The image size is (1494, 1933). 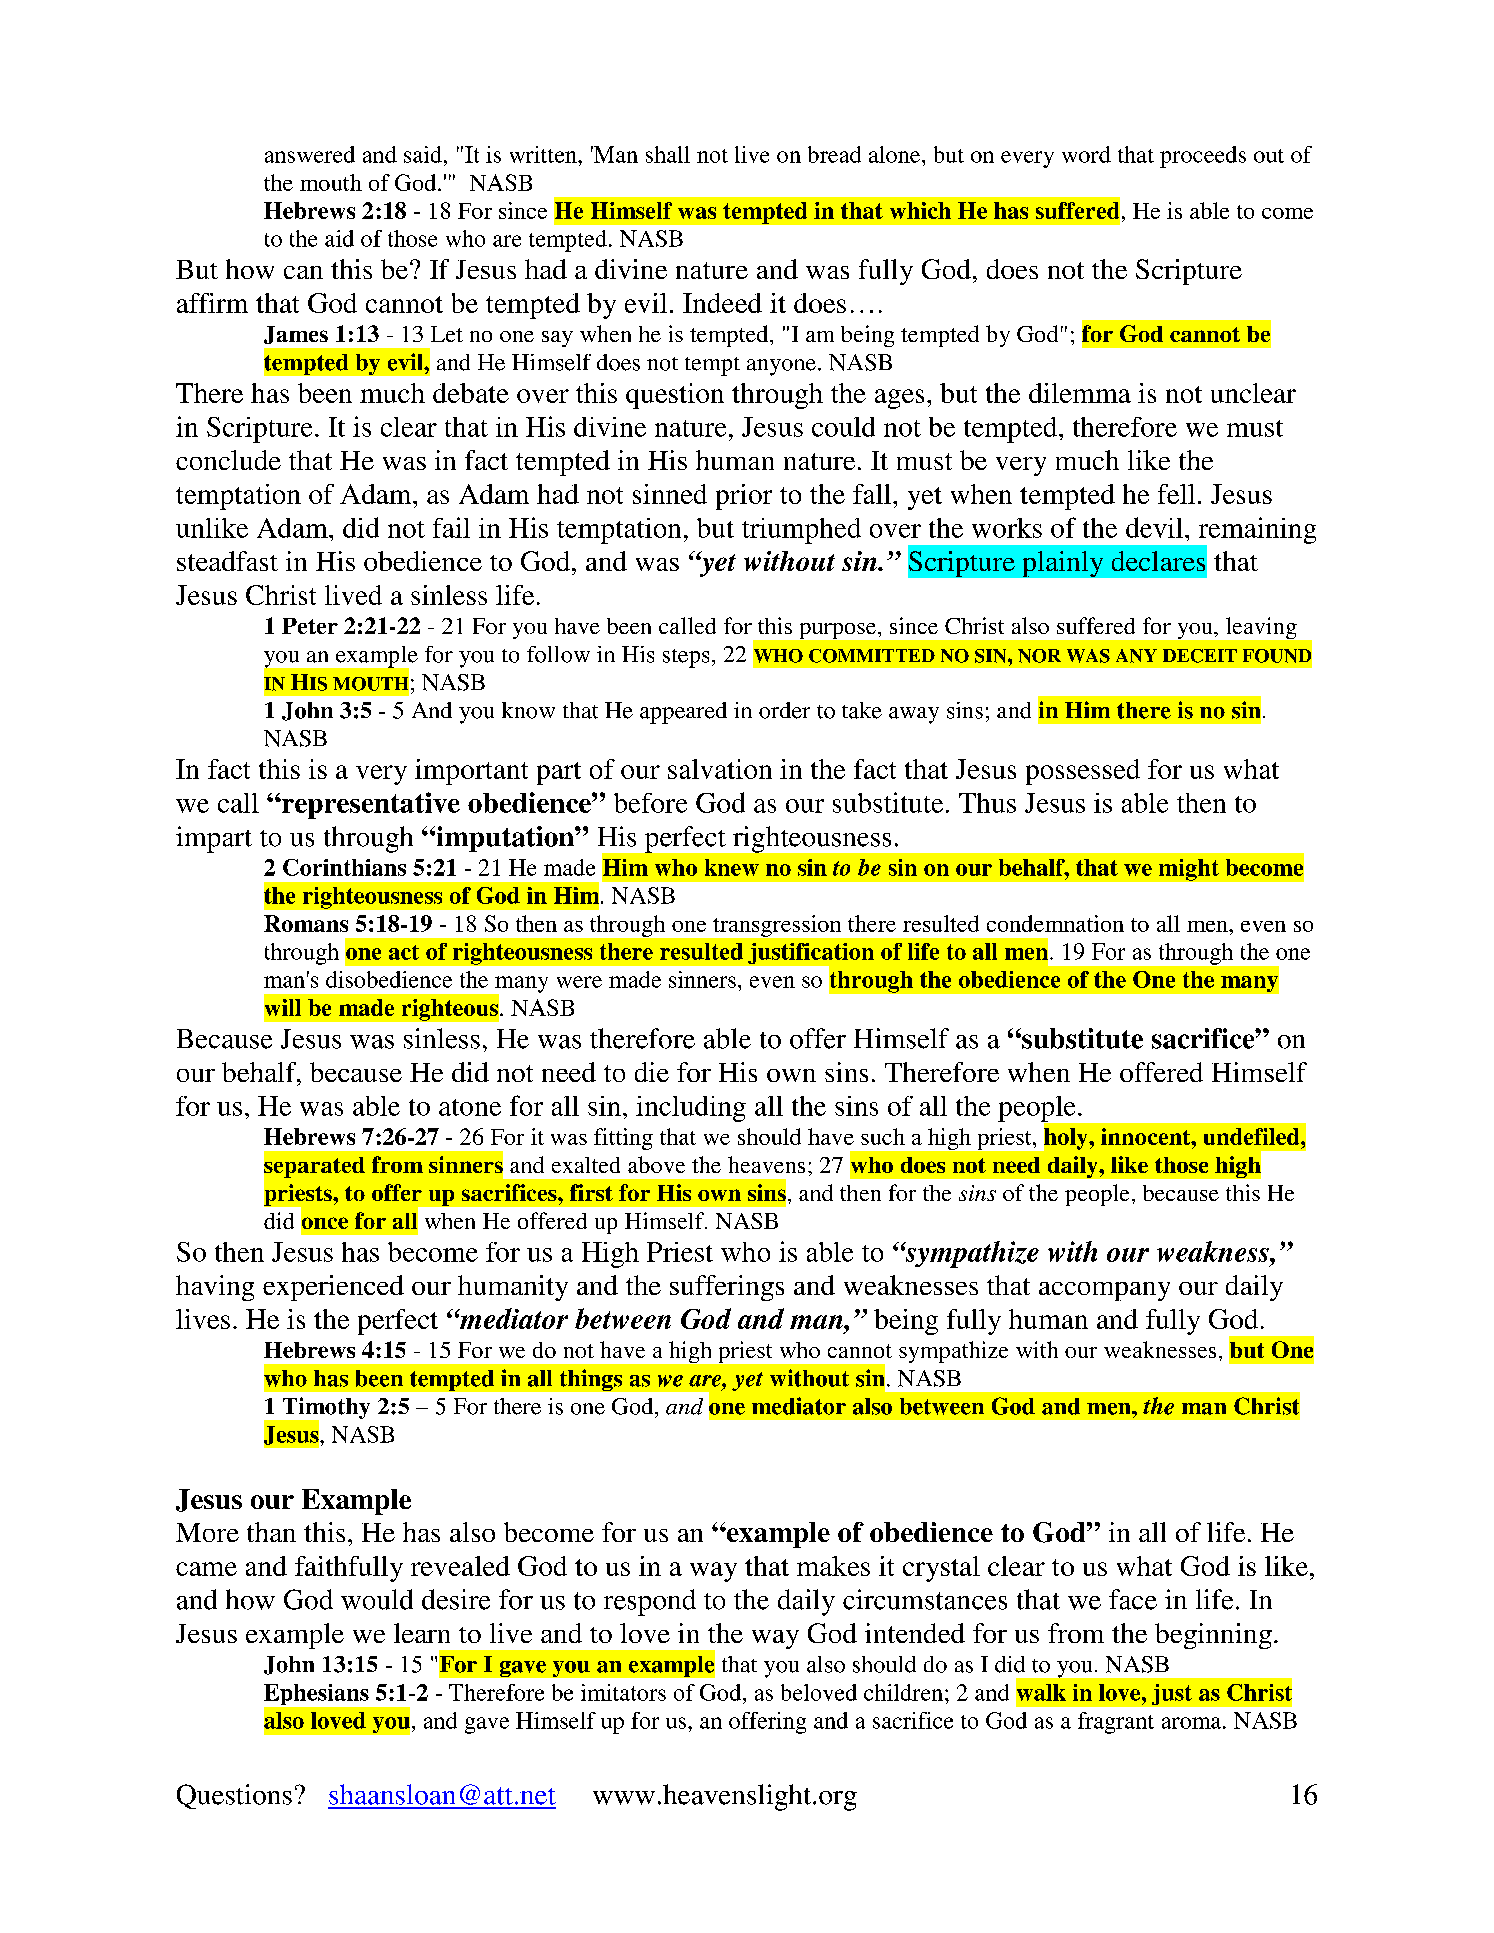 What do you see at coordinates (422, 1633) in the screenshot?
I see `learn` at bounding box center [422, 1633].
